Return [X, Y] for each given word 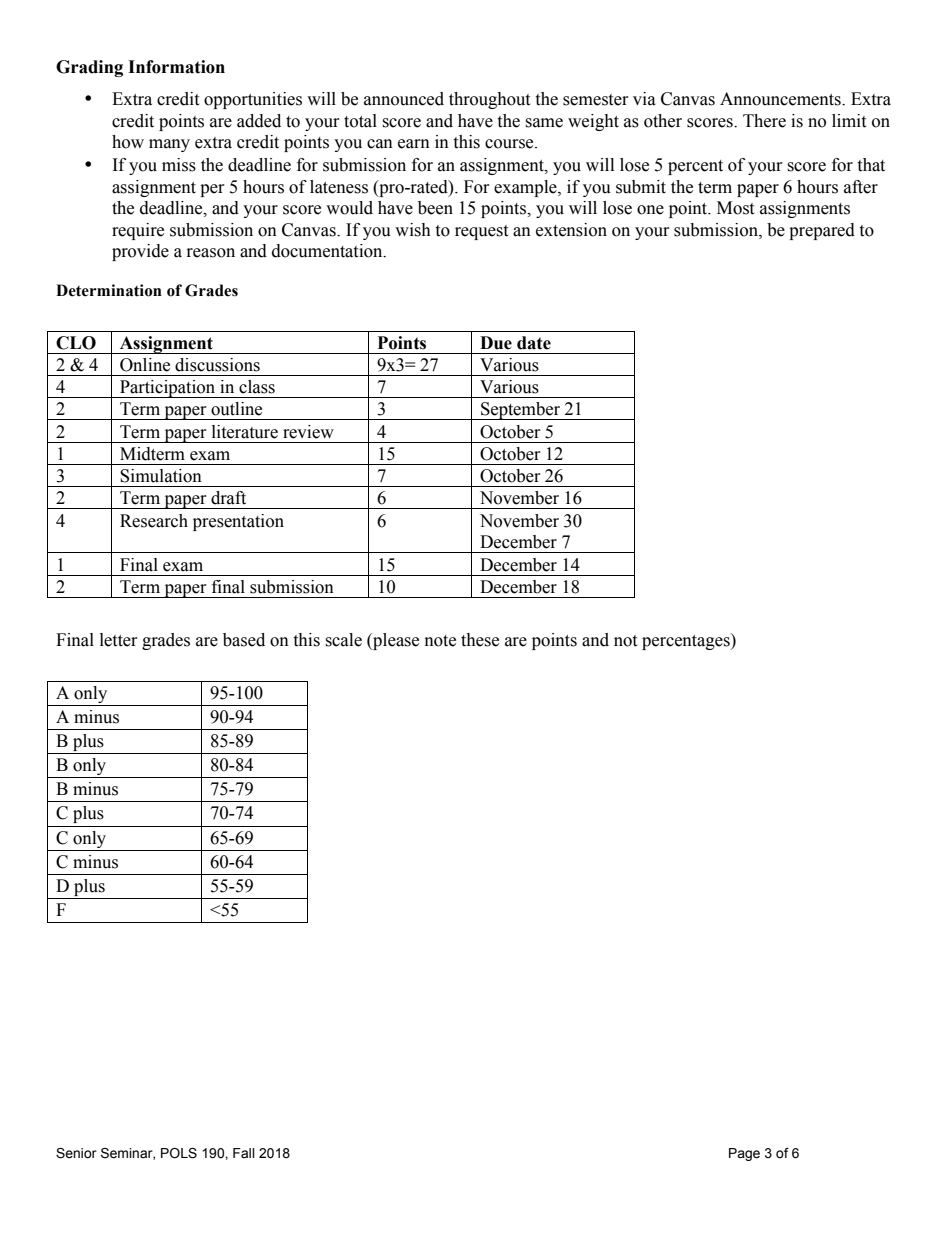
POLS [179, 1153]
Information [176, 67]
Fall [244, 1153]
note [440, 641]
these [480, 640]
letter [119, 640]
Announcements [781, 99]
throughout [489, 100]
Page [744, 1154]
